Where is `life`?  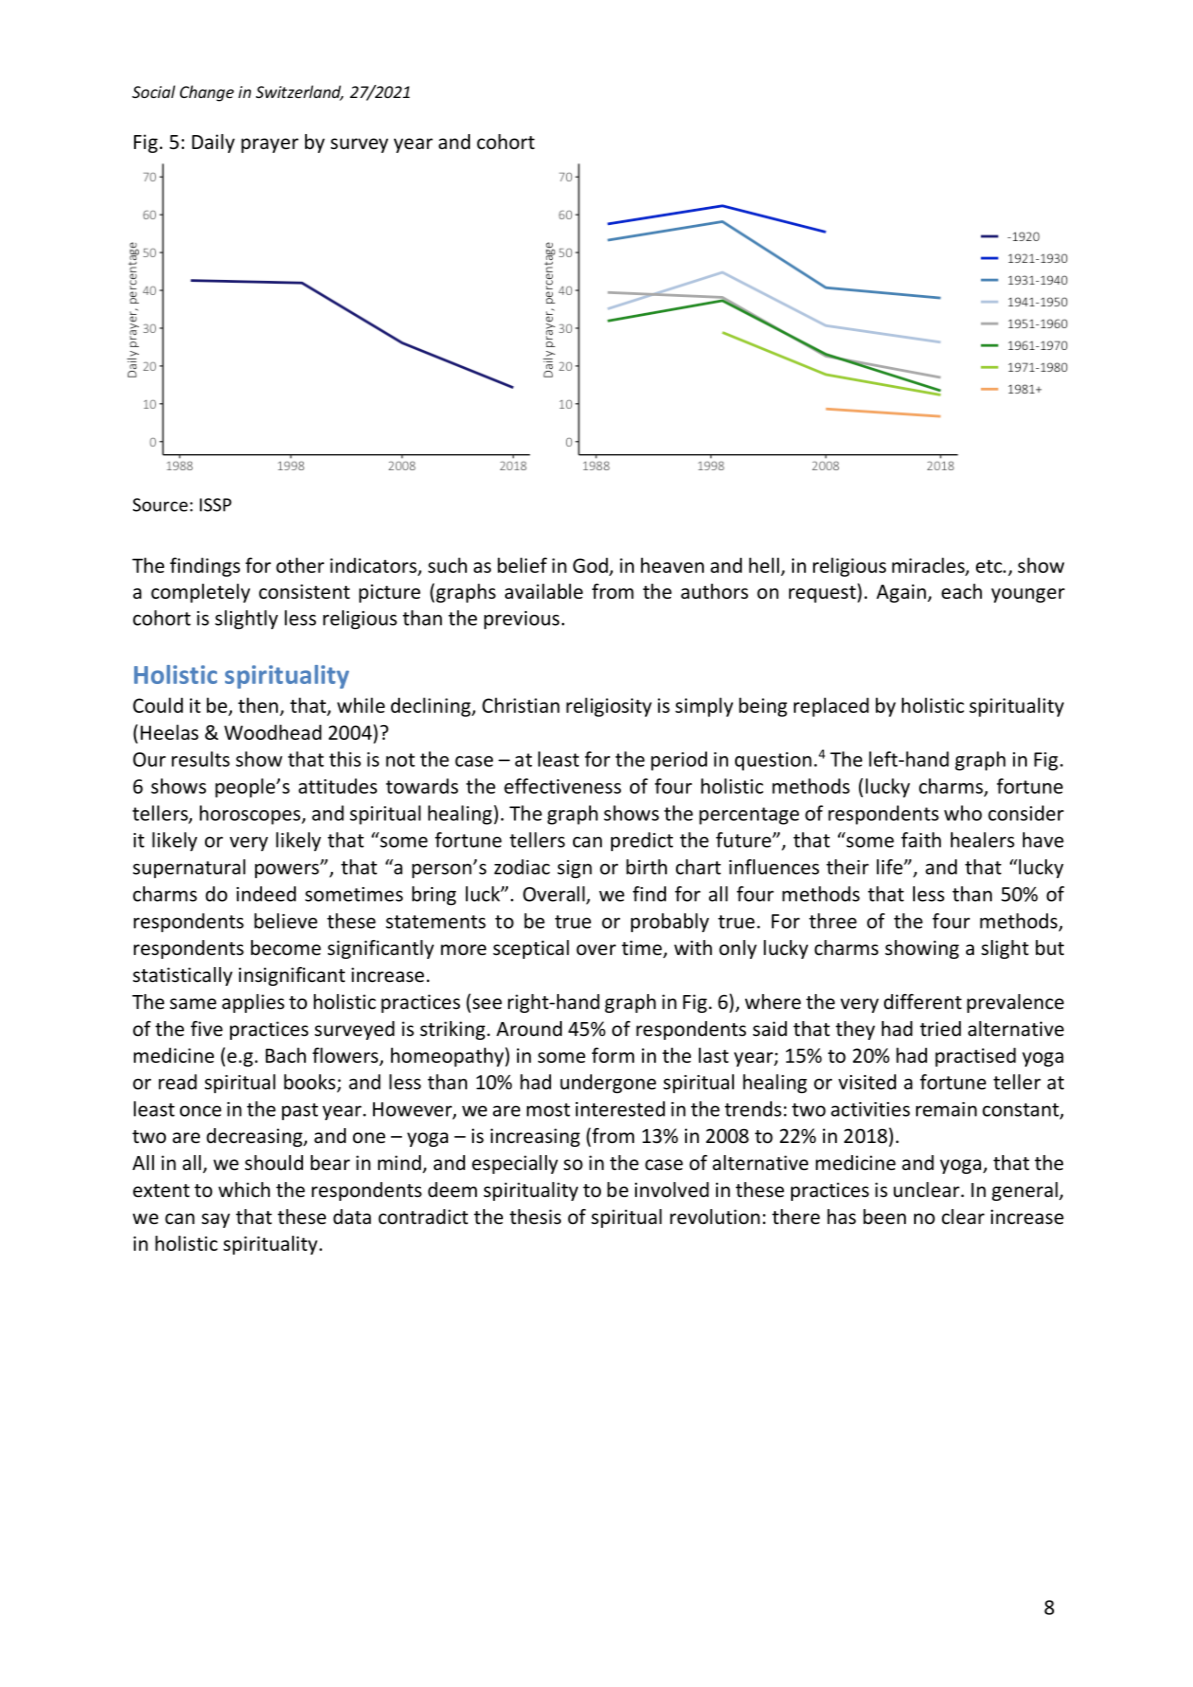 life is located at coordinates (891, 867).
